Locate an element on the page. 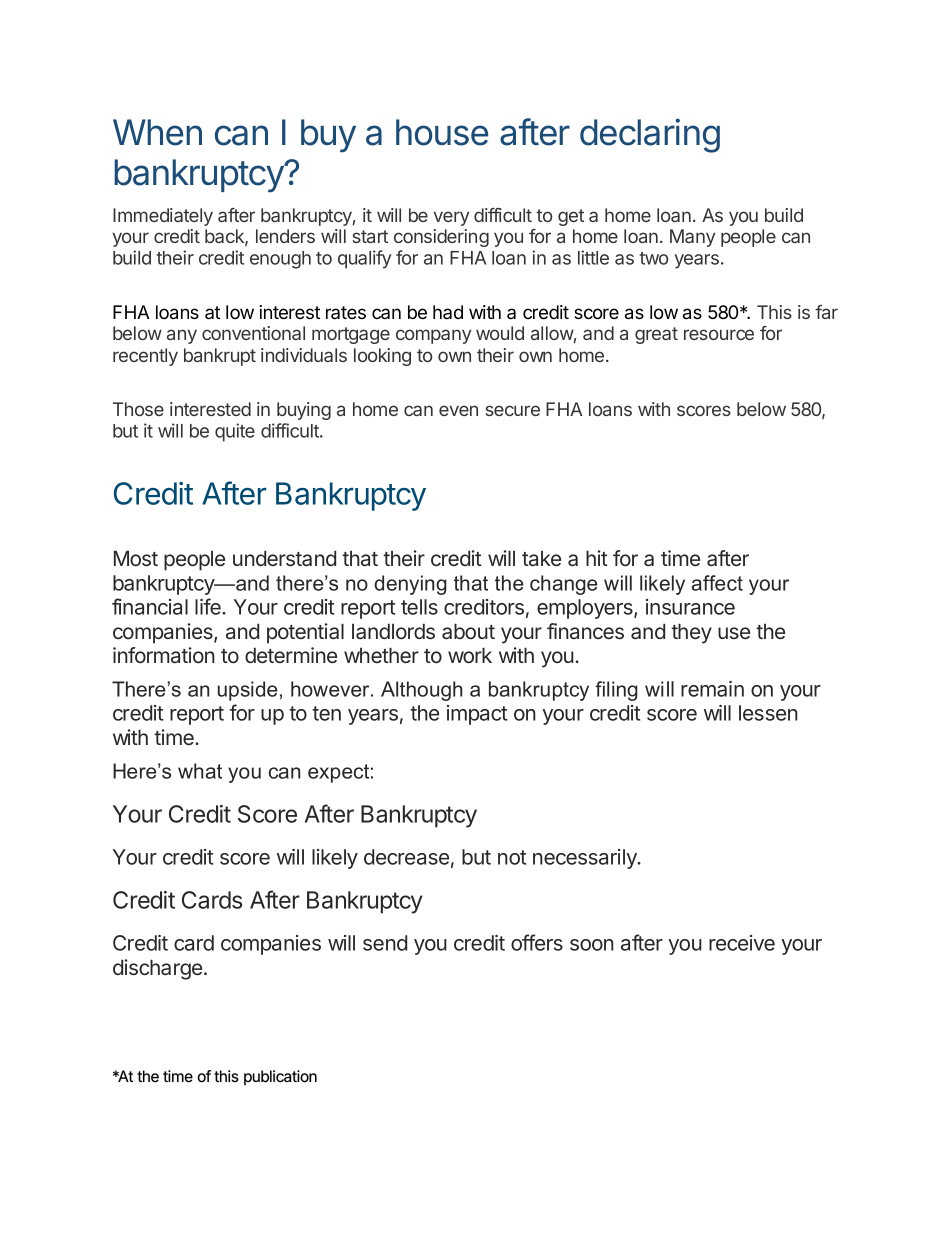 Image resolution: width=952 pixels, height=1233 pixels. what is located at coordinates (200, 771).
